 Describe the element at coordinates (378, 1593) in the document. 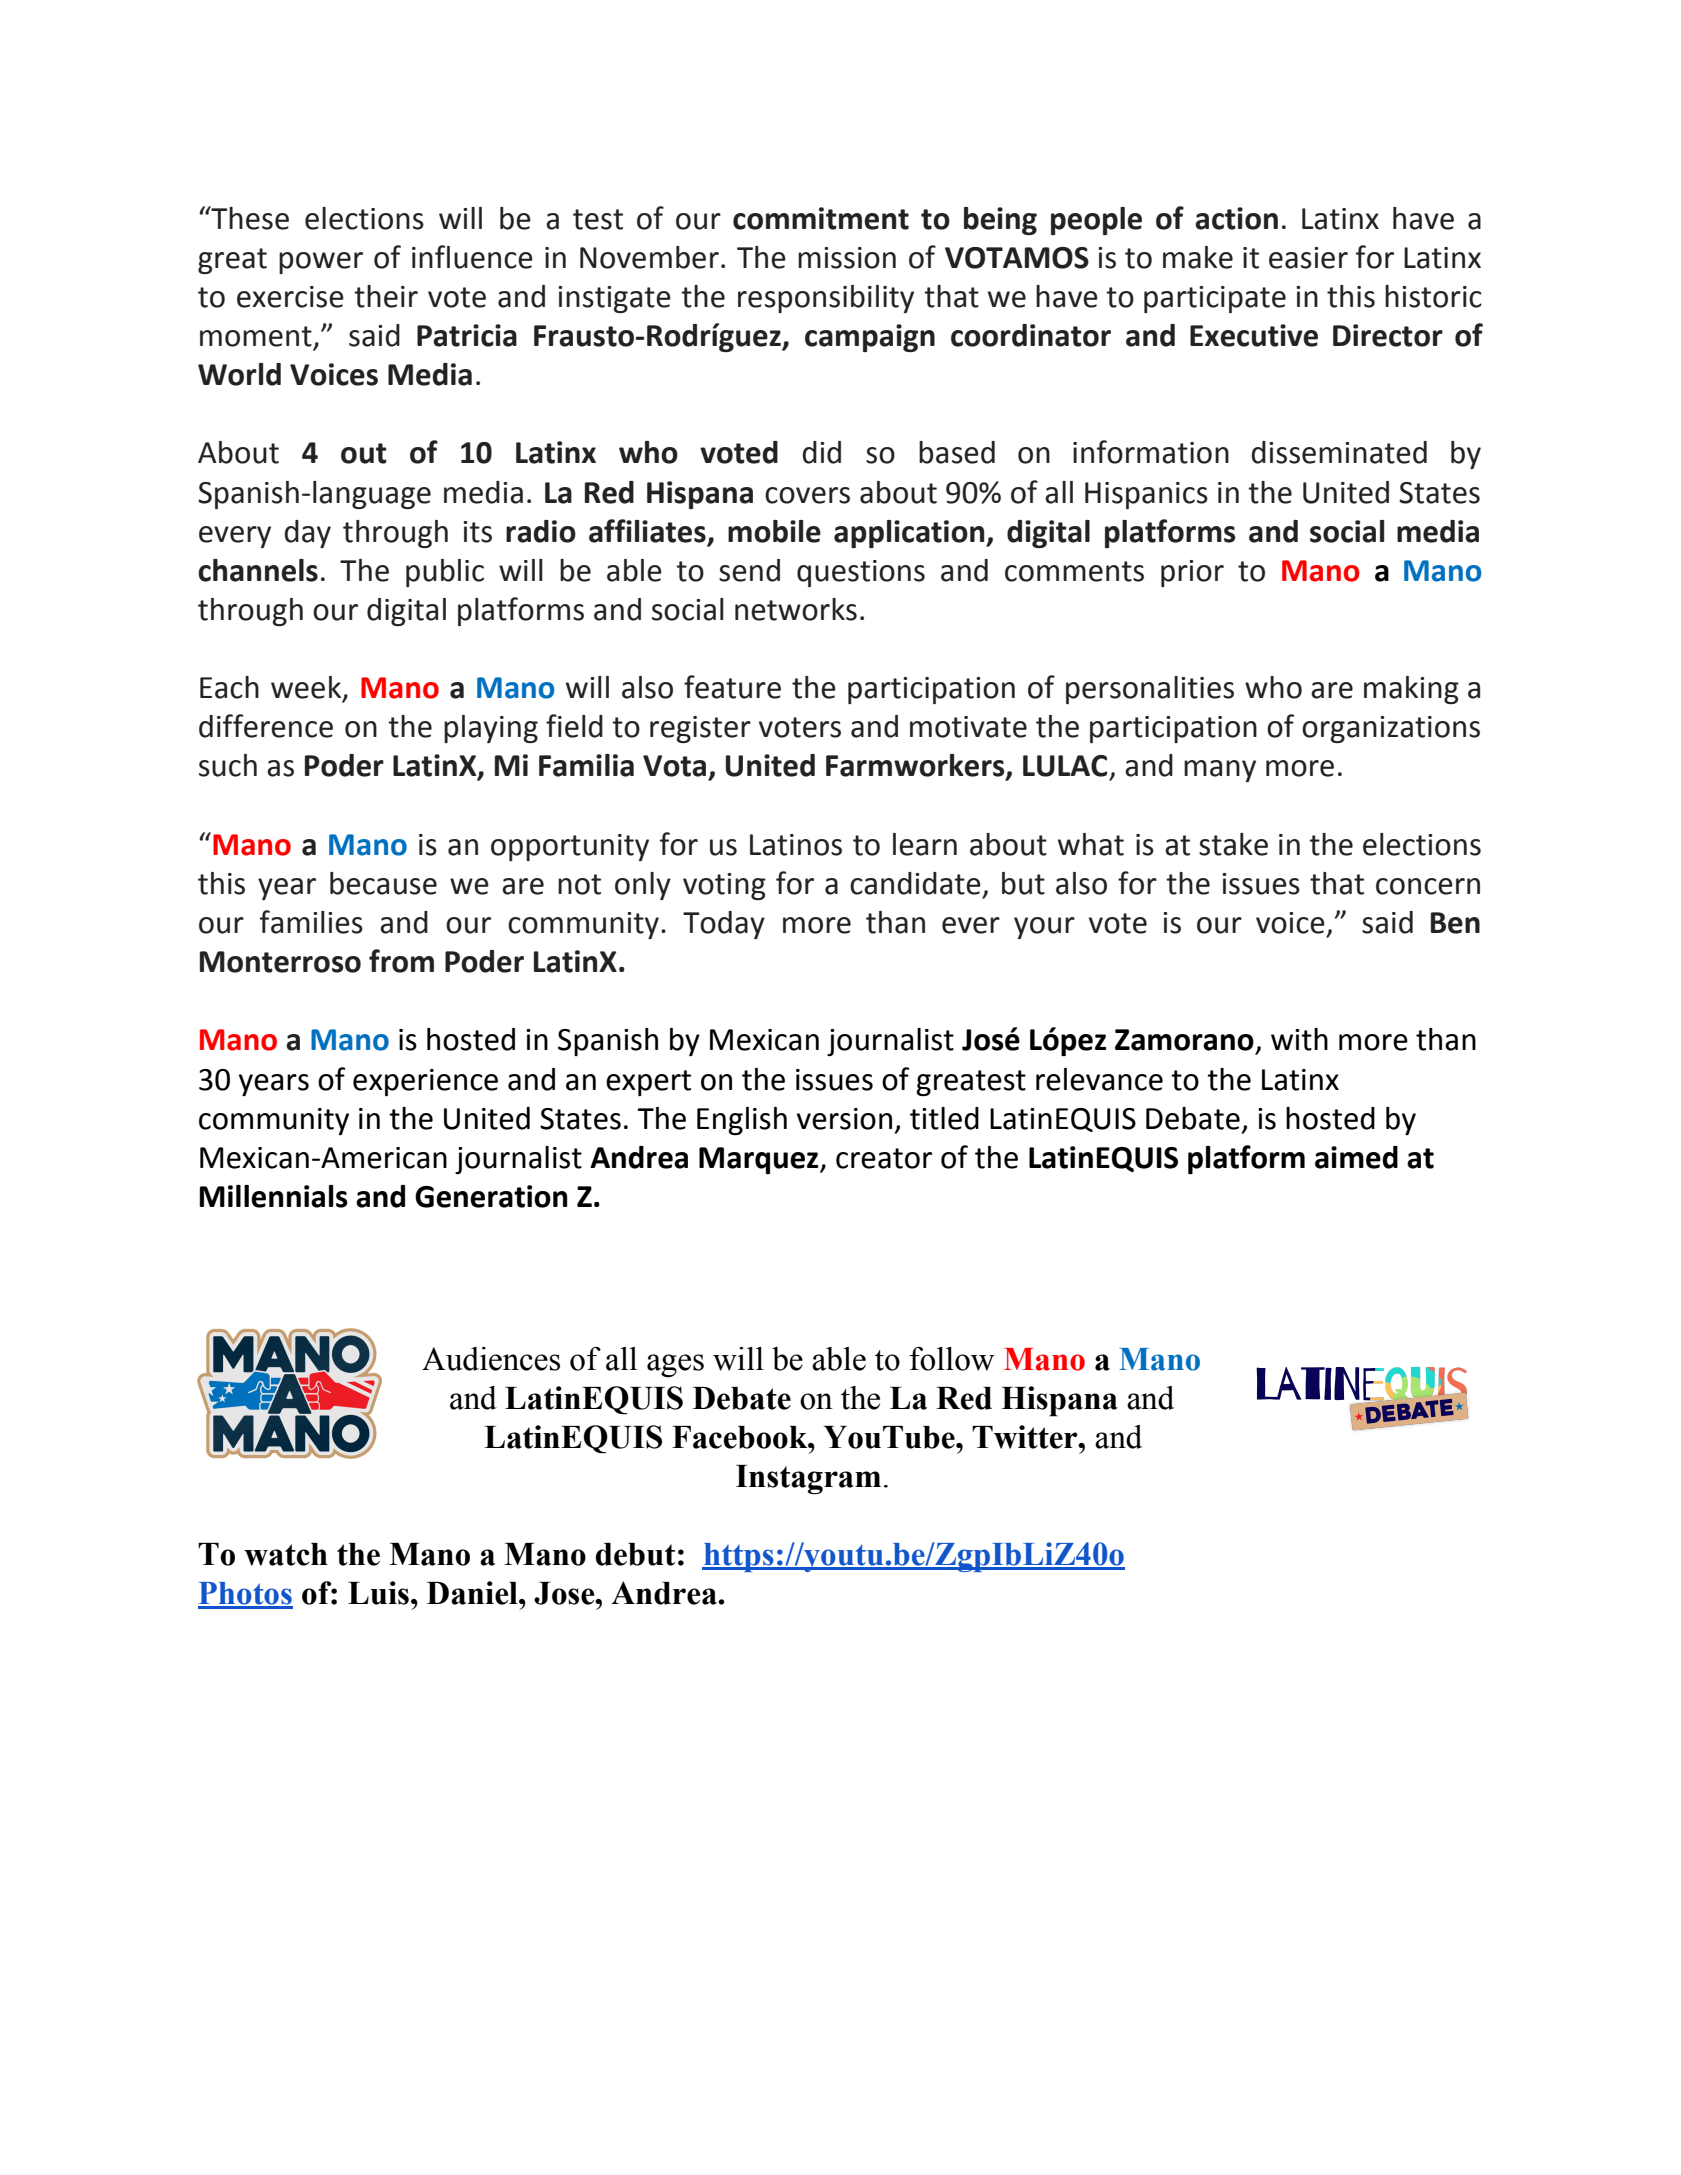

I see `Luis` at that location.
